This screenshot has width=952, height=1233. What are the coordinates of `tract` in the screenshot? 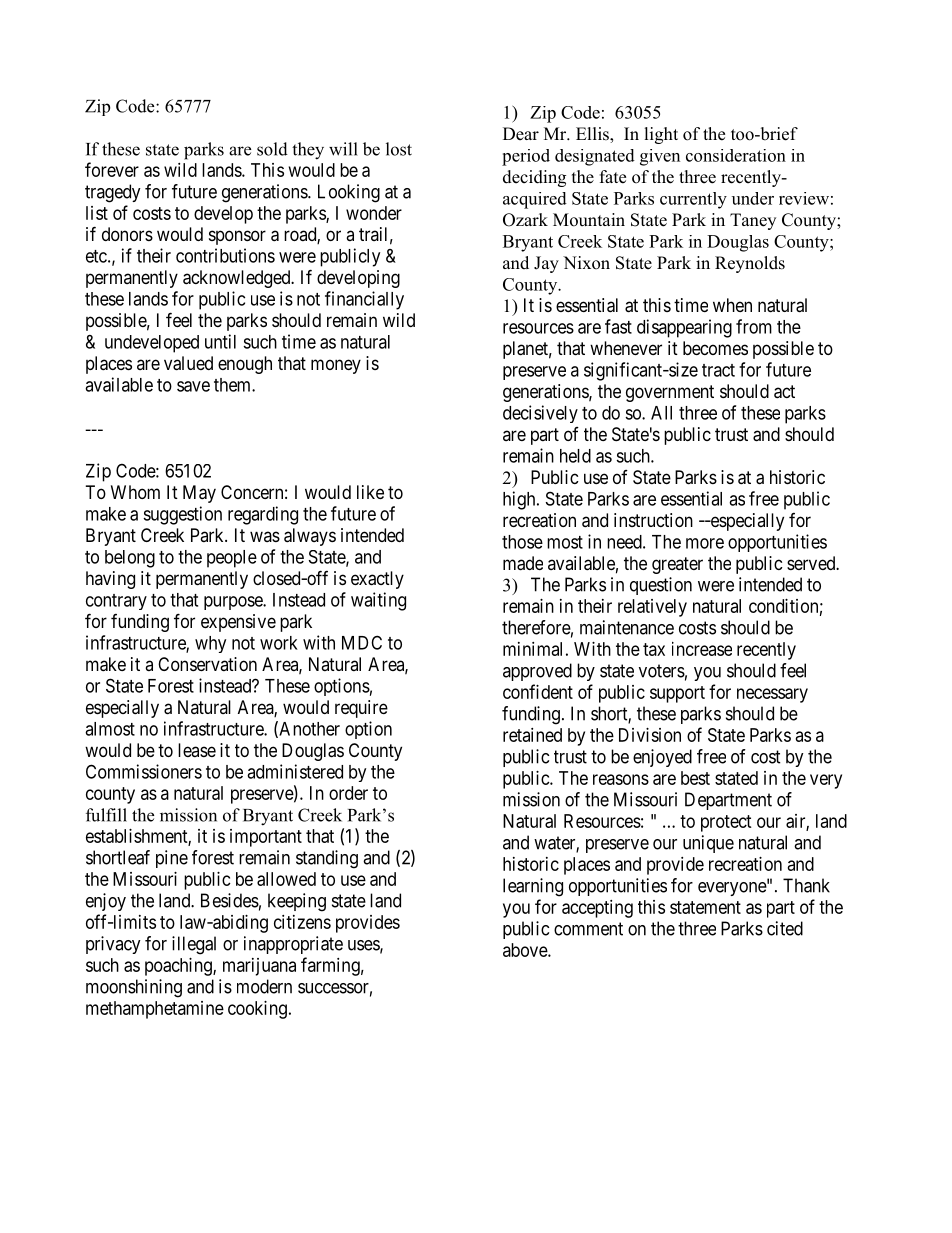 It's located at (718, 370).
